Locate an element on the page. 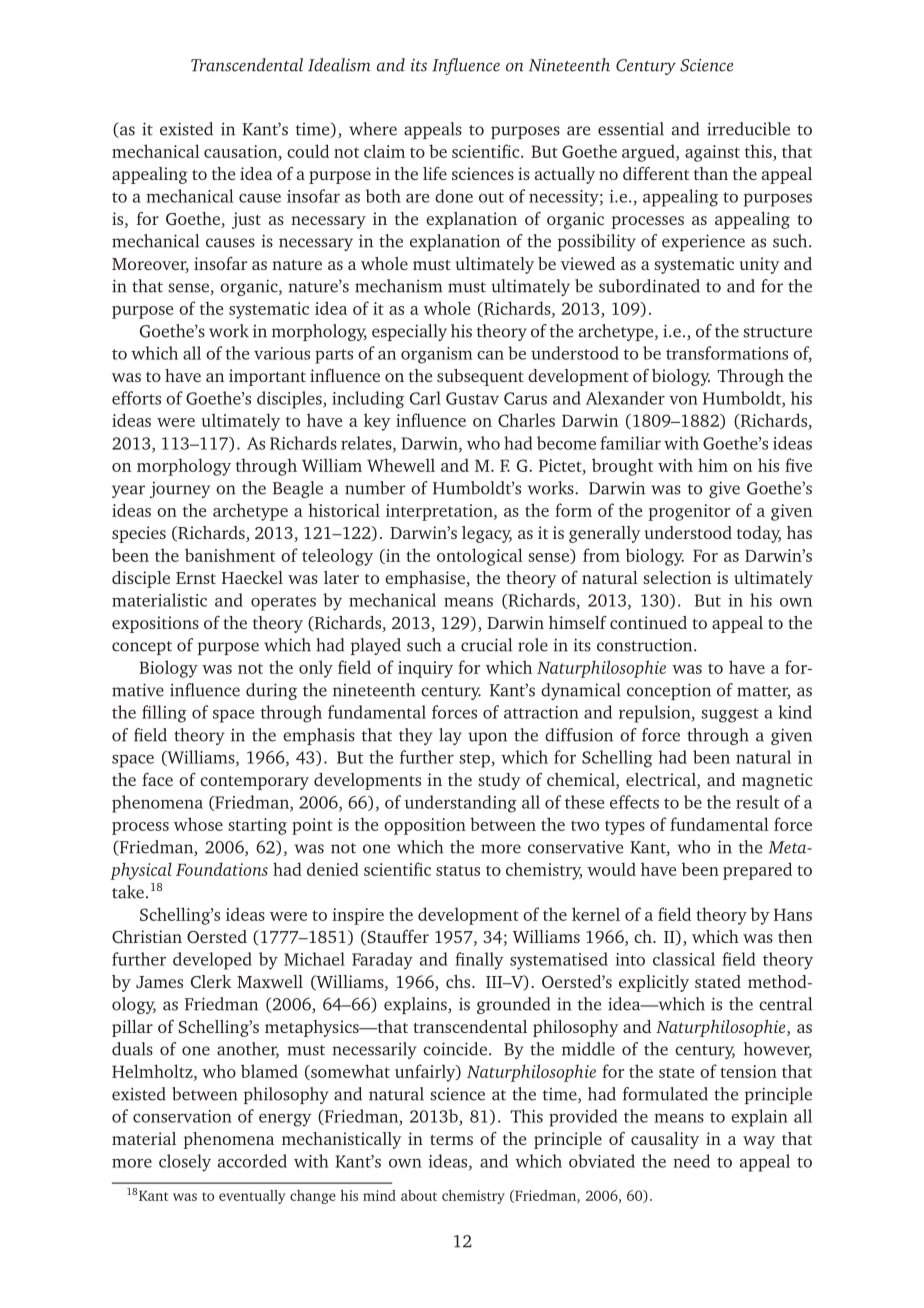  just is located at coordinates (246, 220).
